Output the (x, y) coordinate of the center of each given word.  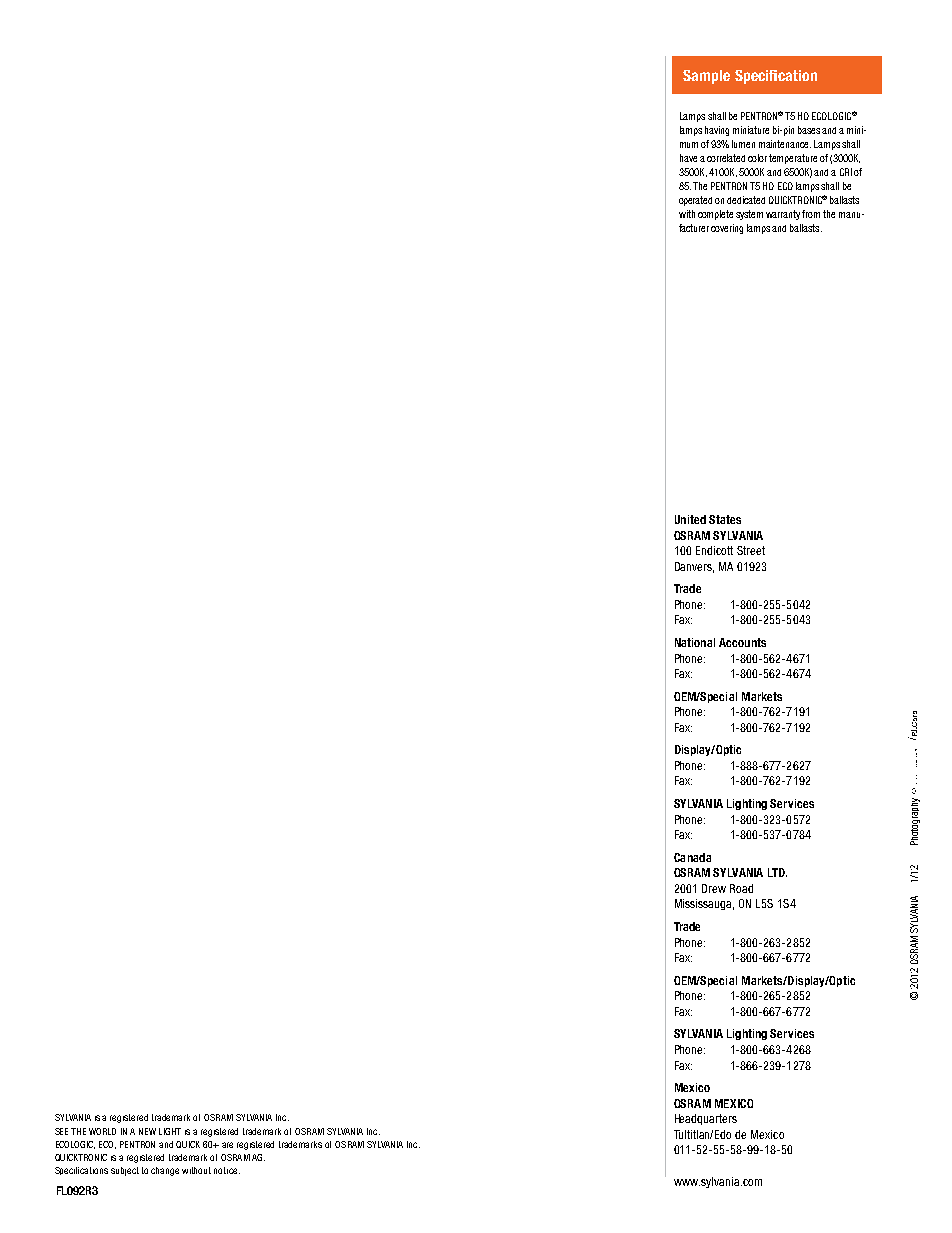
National (695, 642)
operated (695, 201)
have (688, 158)
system (749, 215)
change (165, 1171)
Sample (706, 77)
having (717, 131)
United (690, 519)
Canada (692, 857)
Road (741, 888)
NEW (147, 1131)
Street (751, 550)
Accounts (742, 642)
